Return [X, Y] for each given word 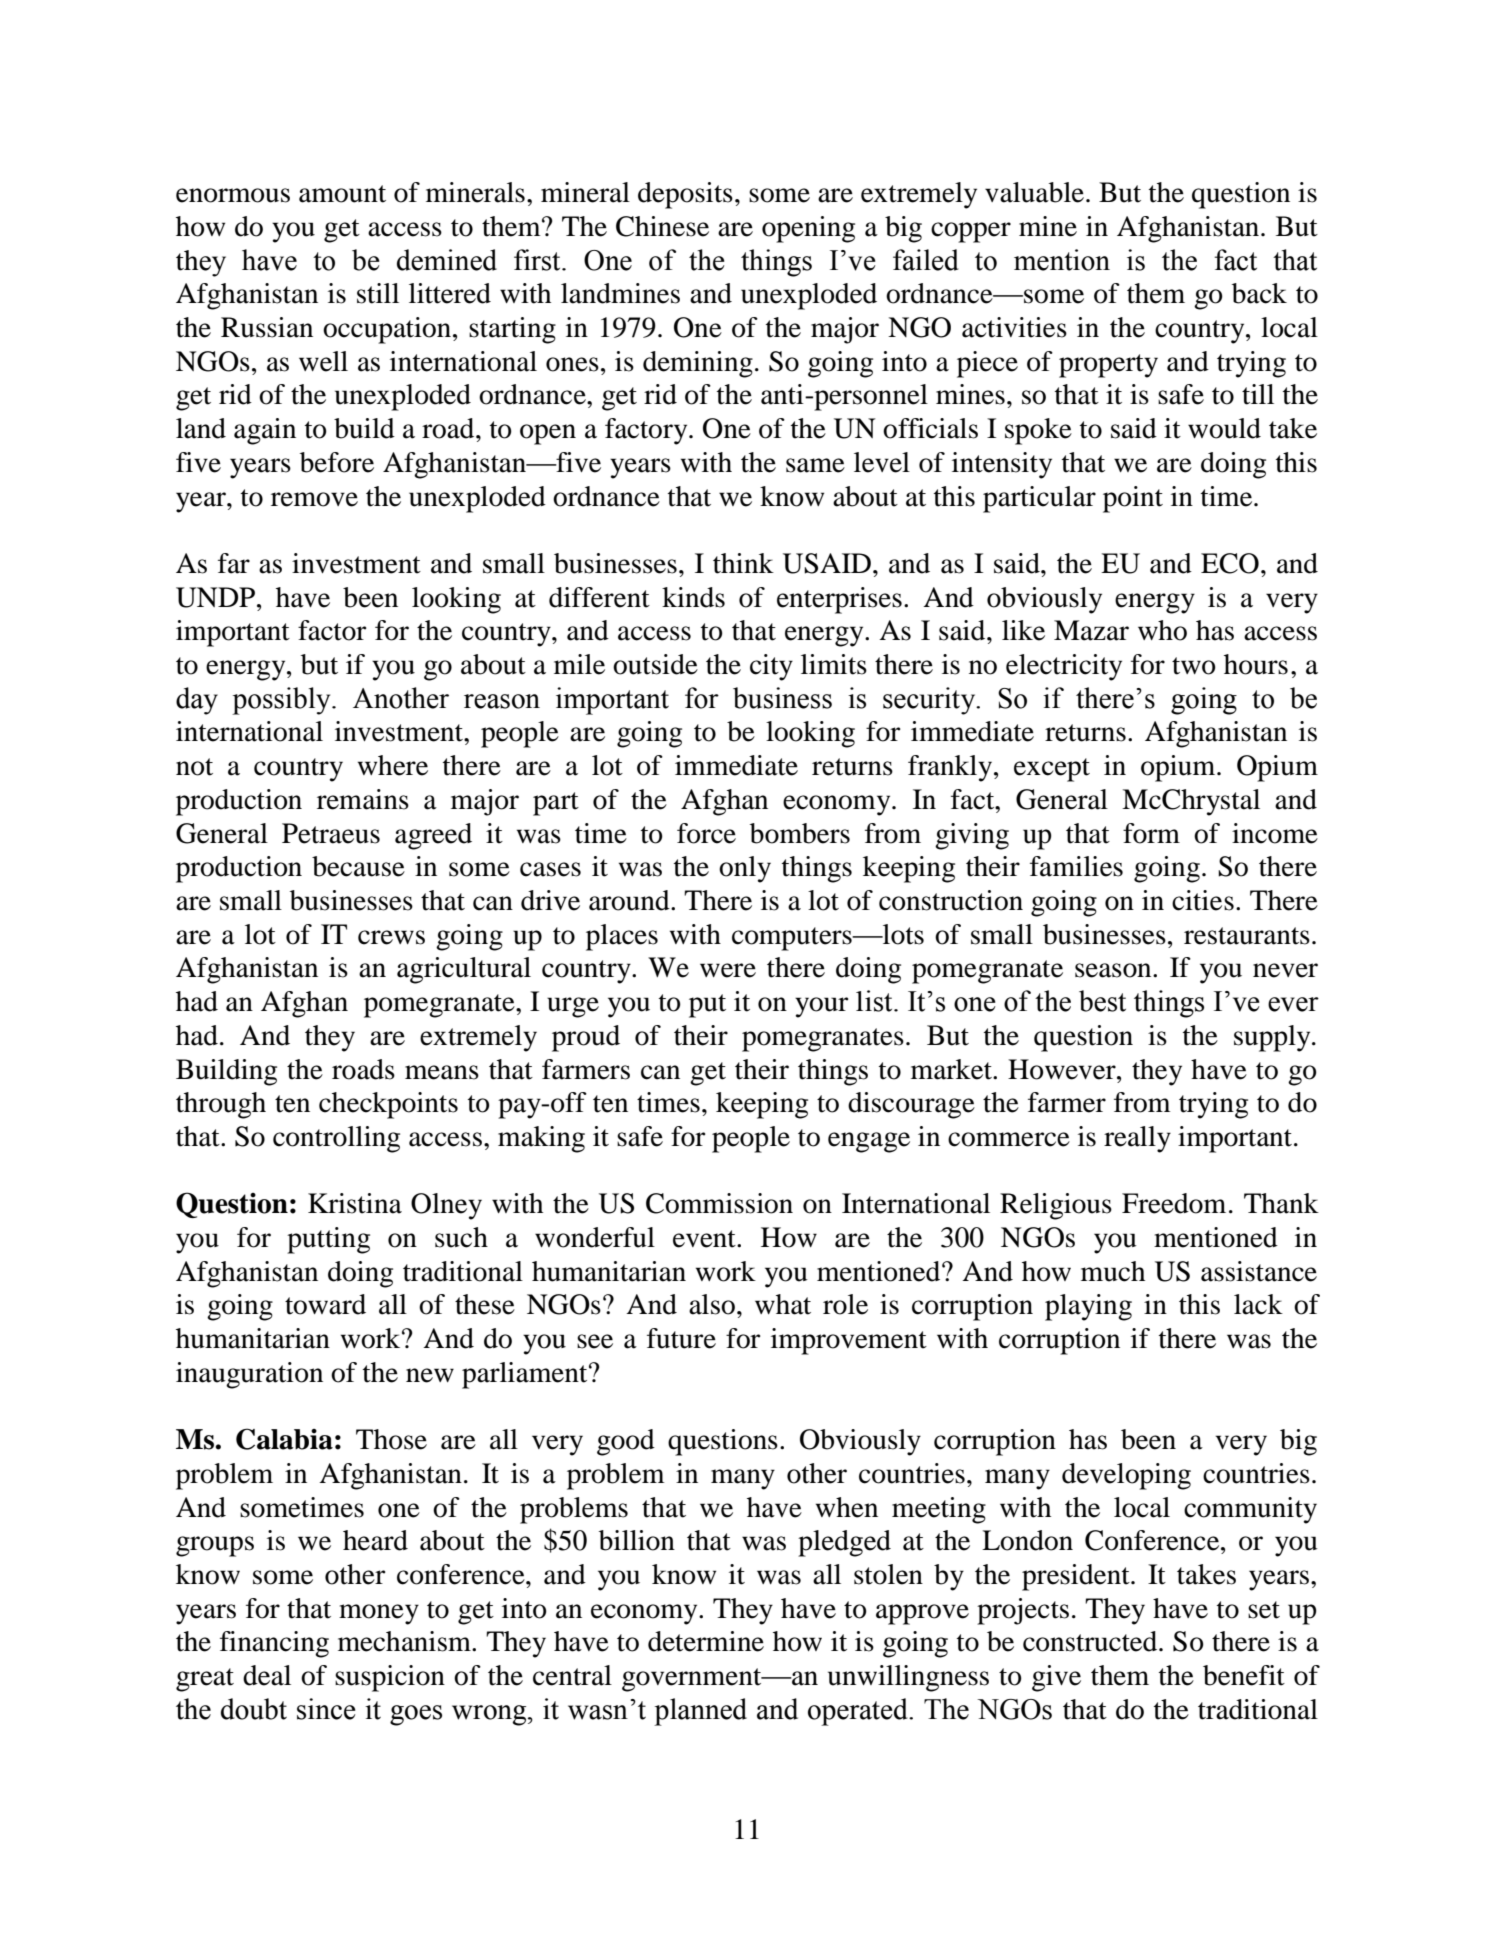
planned [700, 1712]
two [1194, 666]
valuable [1034, 192]
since [326, 1709]
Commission [719, 1203]
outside [655, 664]
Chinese [662, 226]
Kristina [355, 1203]
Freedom [1174, 1203]
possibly [282, 701]
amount [342, 194]
